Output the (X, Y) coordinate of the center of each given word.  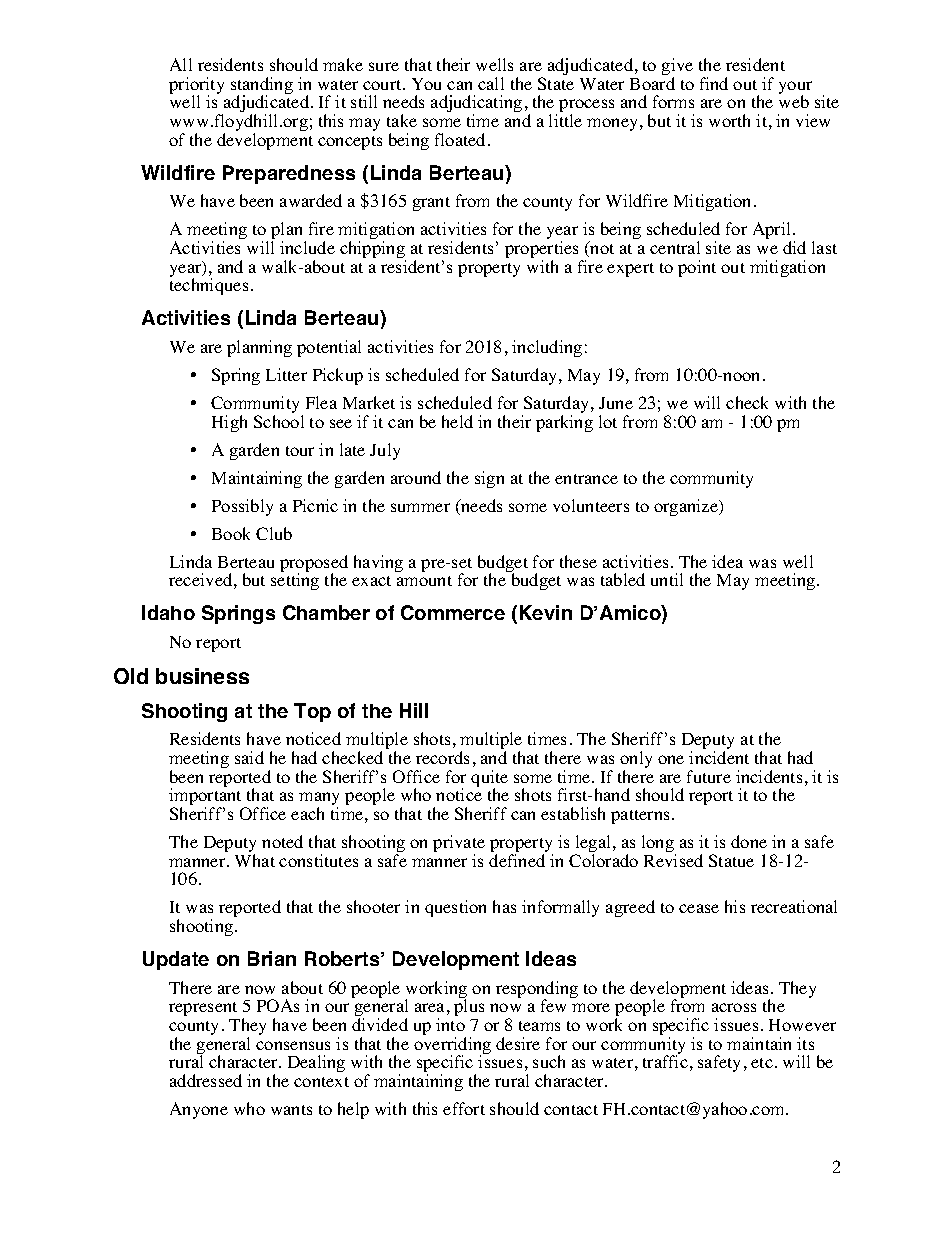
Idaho (168, 612)
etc (762, 1063)
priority (196, 87)
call (491, 83)
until (667, 579)
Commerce (453, 612)
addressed (206, 1080)
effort (464, 1108)
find (714, 83)
